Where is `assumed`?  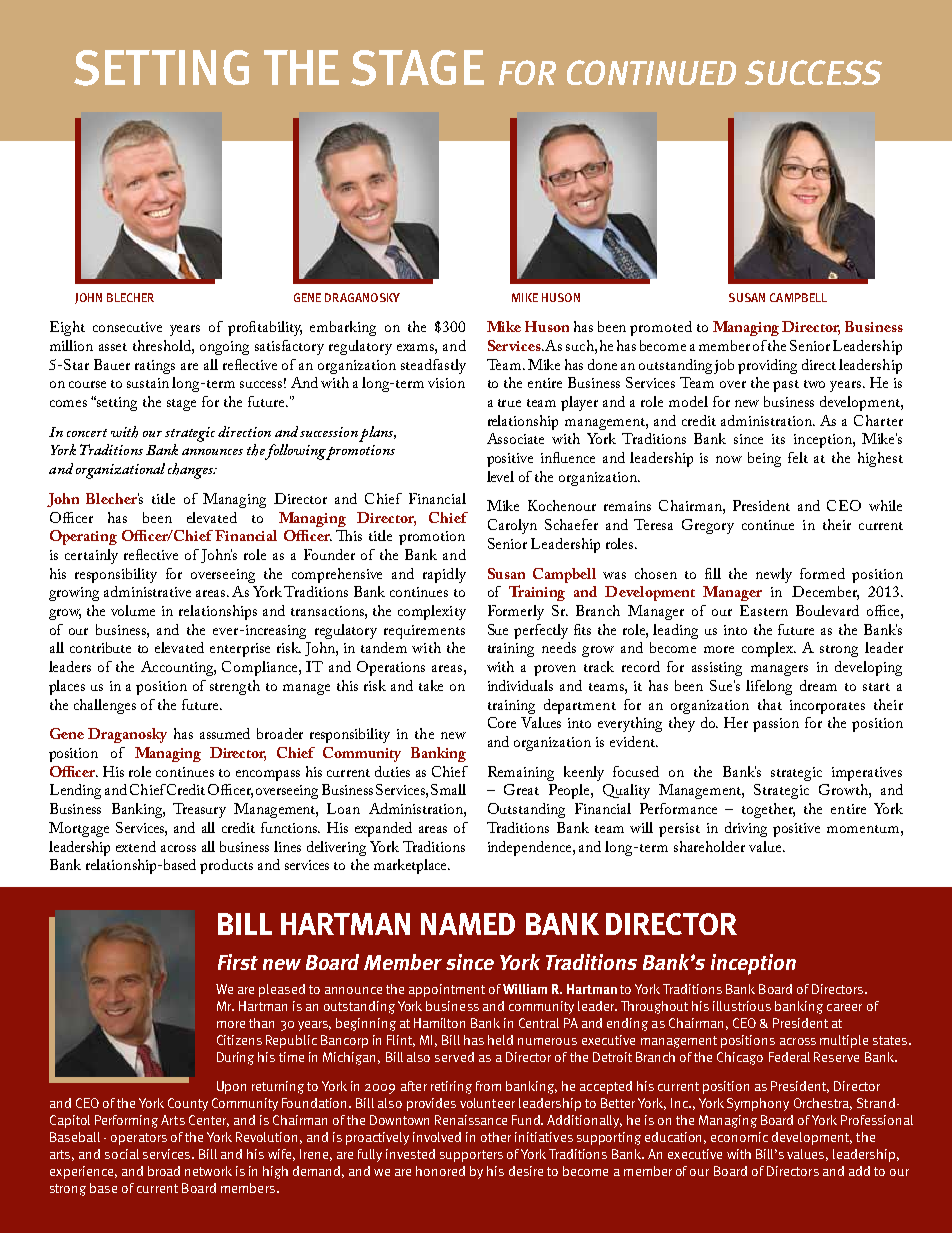 assumed is located at coordinates (225, 733).
